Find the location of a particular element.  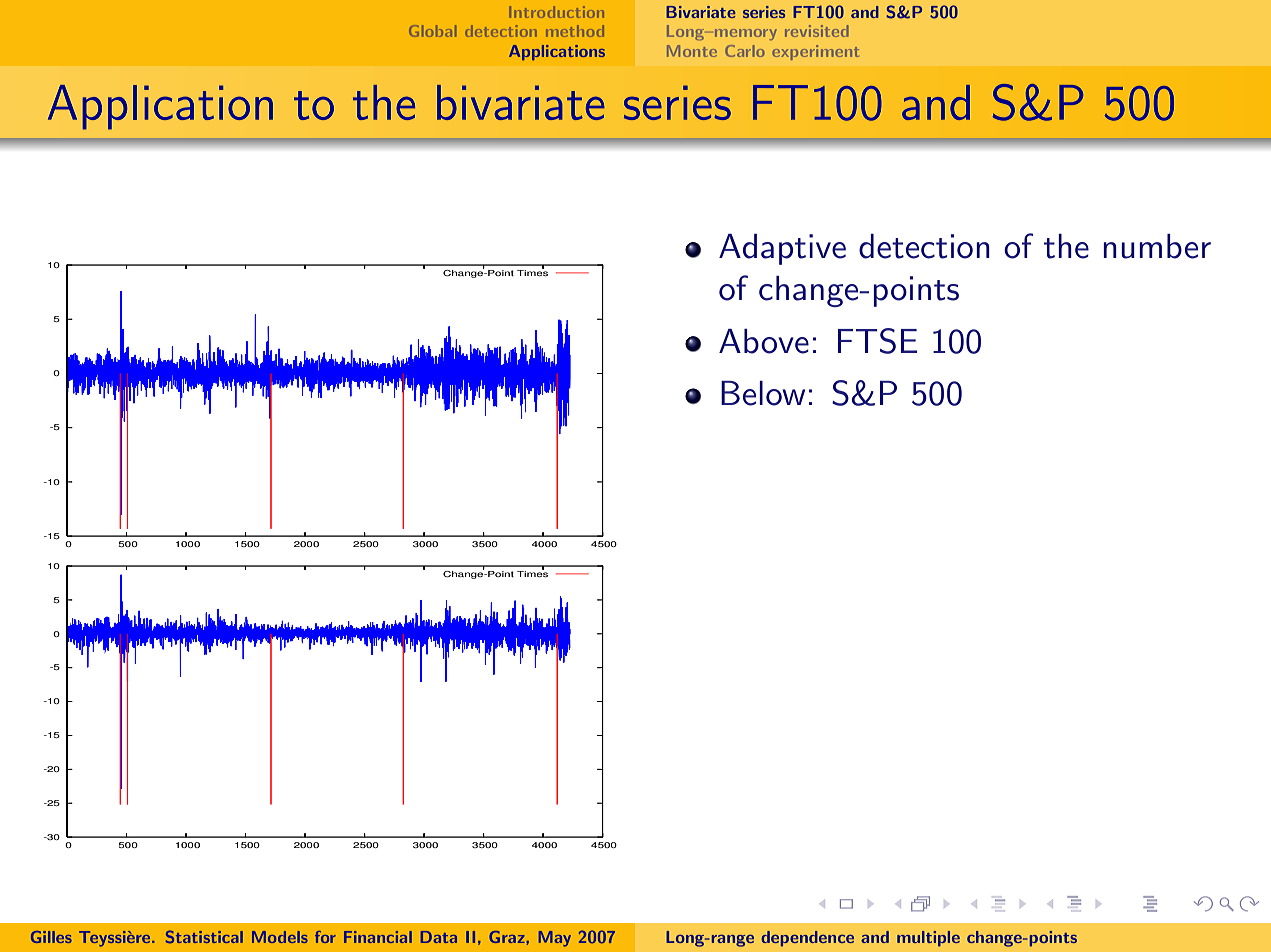

Models is located at coordinates (280, 937).
